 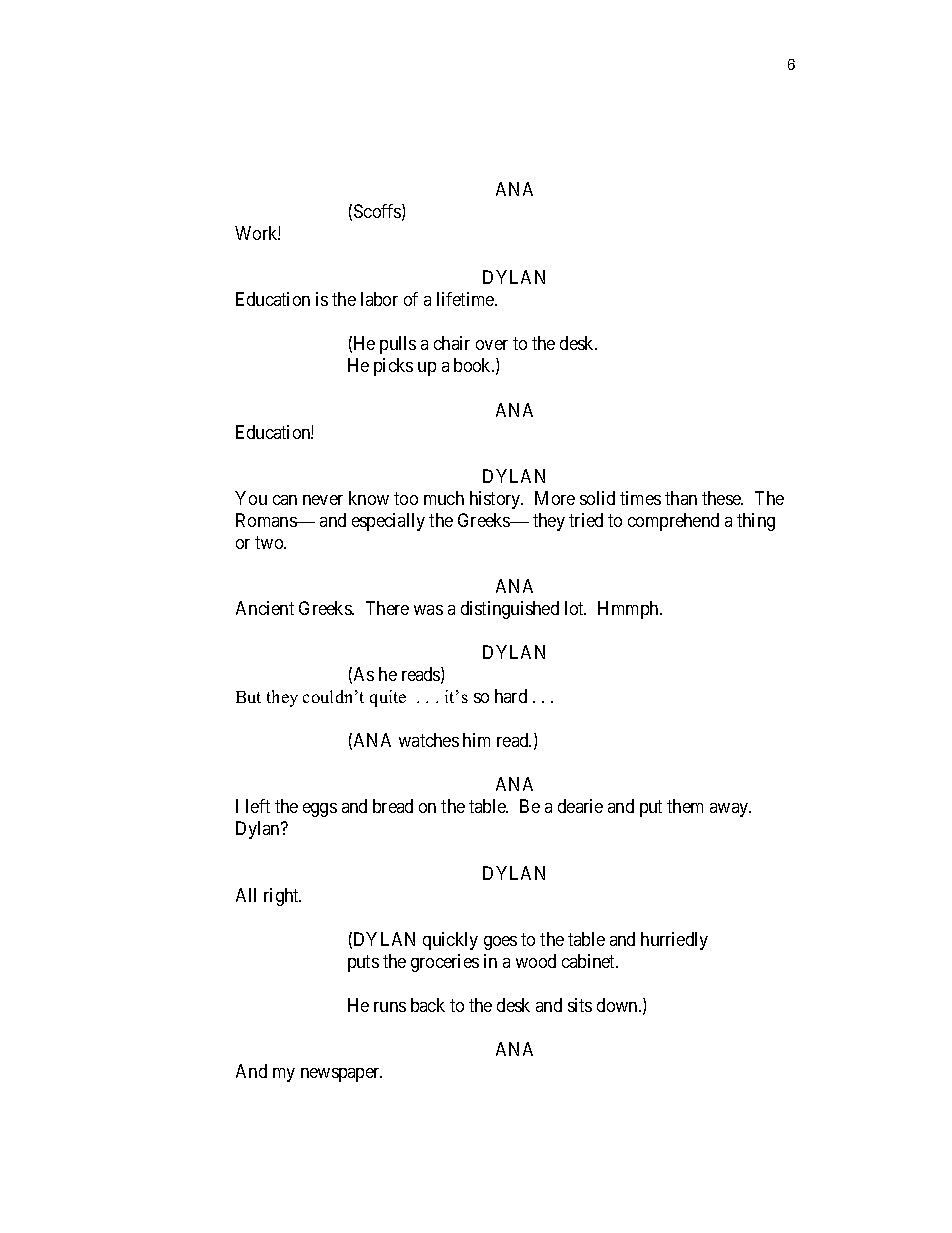 What do you see at coordinates (618, 1005) in the page?
I see `down` at bounding box center [618, 1005].
